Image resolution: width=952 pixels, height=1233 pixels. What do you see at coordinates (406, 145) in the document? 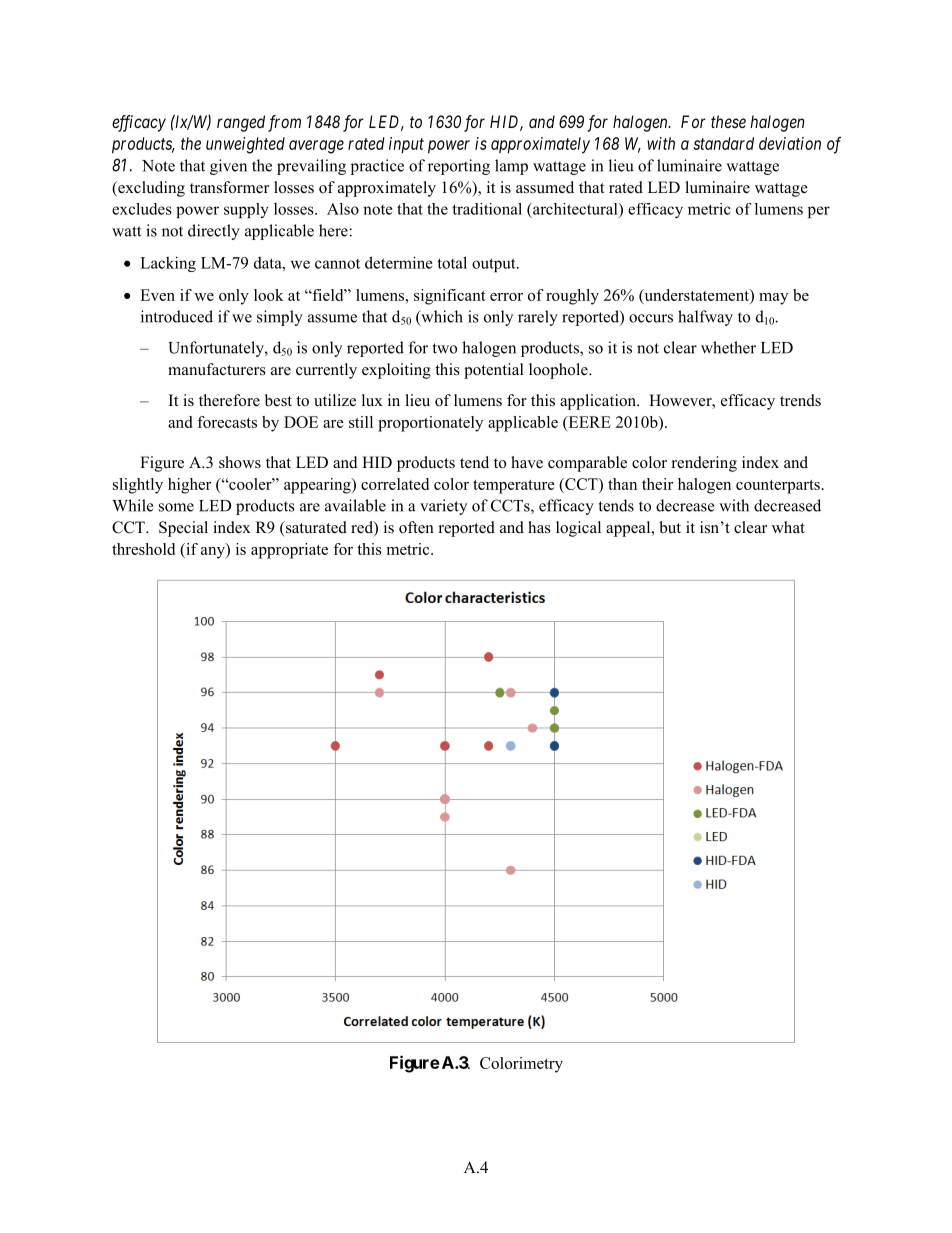
I see `input` at bounding box center [406, 145].
